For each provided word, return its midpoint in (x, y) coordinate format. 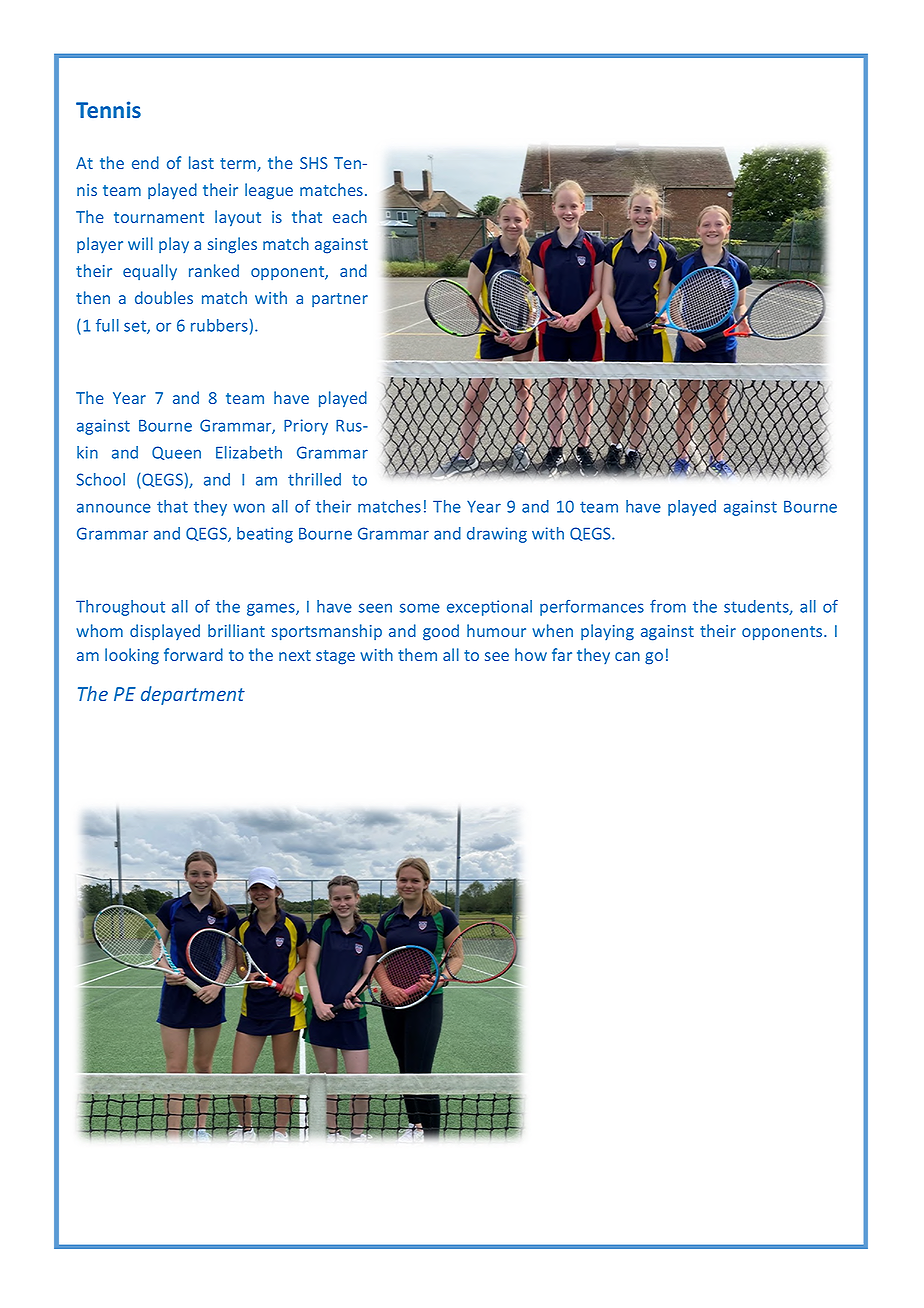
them (417, 654)
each (350, 216)
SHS (314, 163)
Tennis (108, 109)
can (627, 656)
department (193, 695)
